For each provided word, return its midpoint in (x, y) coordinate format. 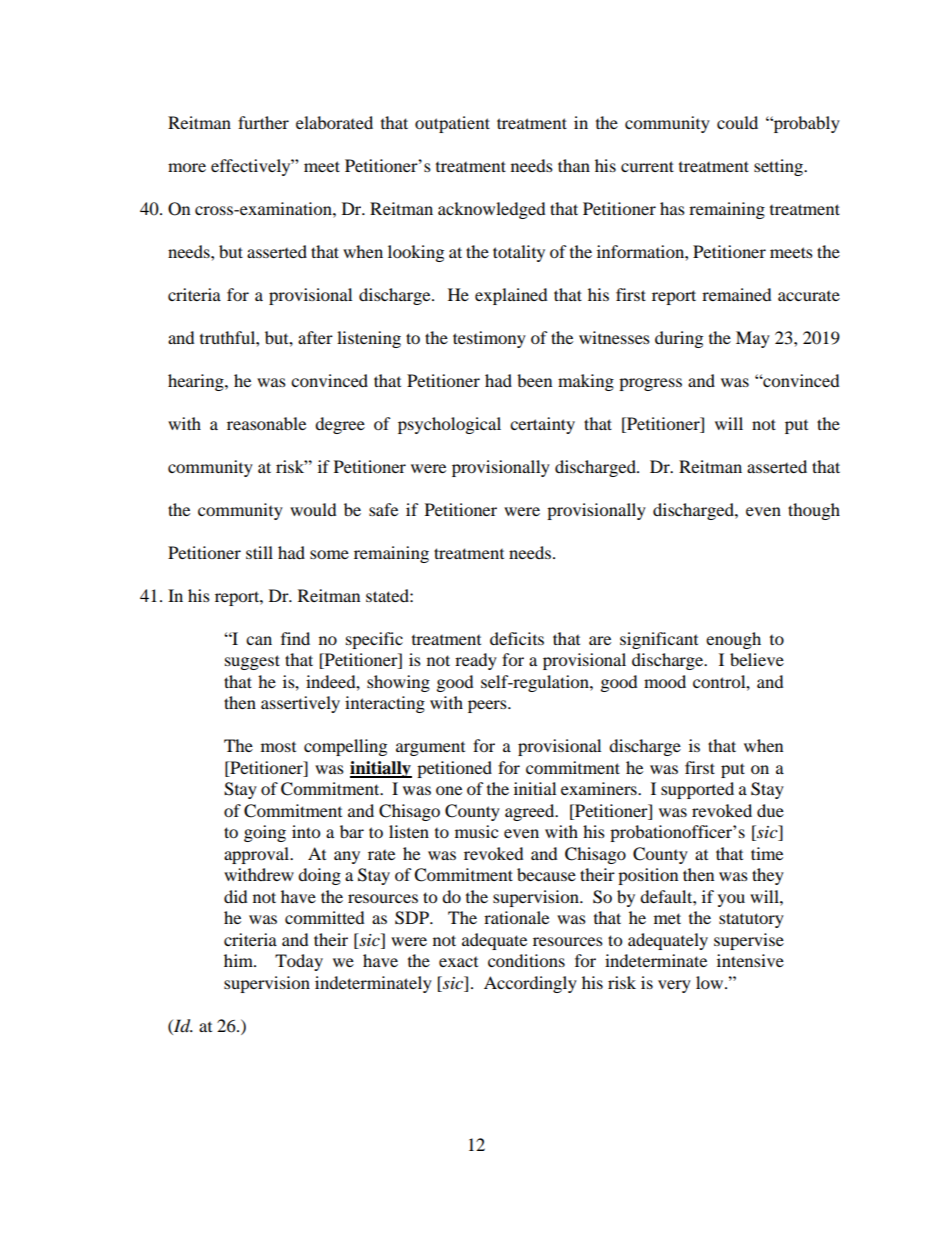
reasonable (266, 423)
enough (733, 640)
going (265, 833)
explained (511, 296)
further (263, 122)
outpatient (452, 124)
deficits (517, 638)
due (770, 810)
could (737, 122)
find (295, 638)
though (814, 511)
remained (737, 294)
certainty (542, 425)
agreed (531, 812)
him (239, 960)
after (315, 337)
